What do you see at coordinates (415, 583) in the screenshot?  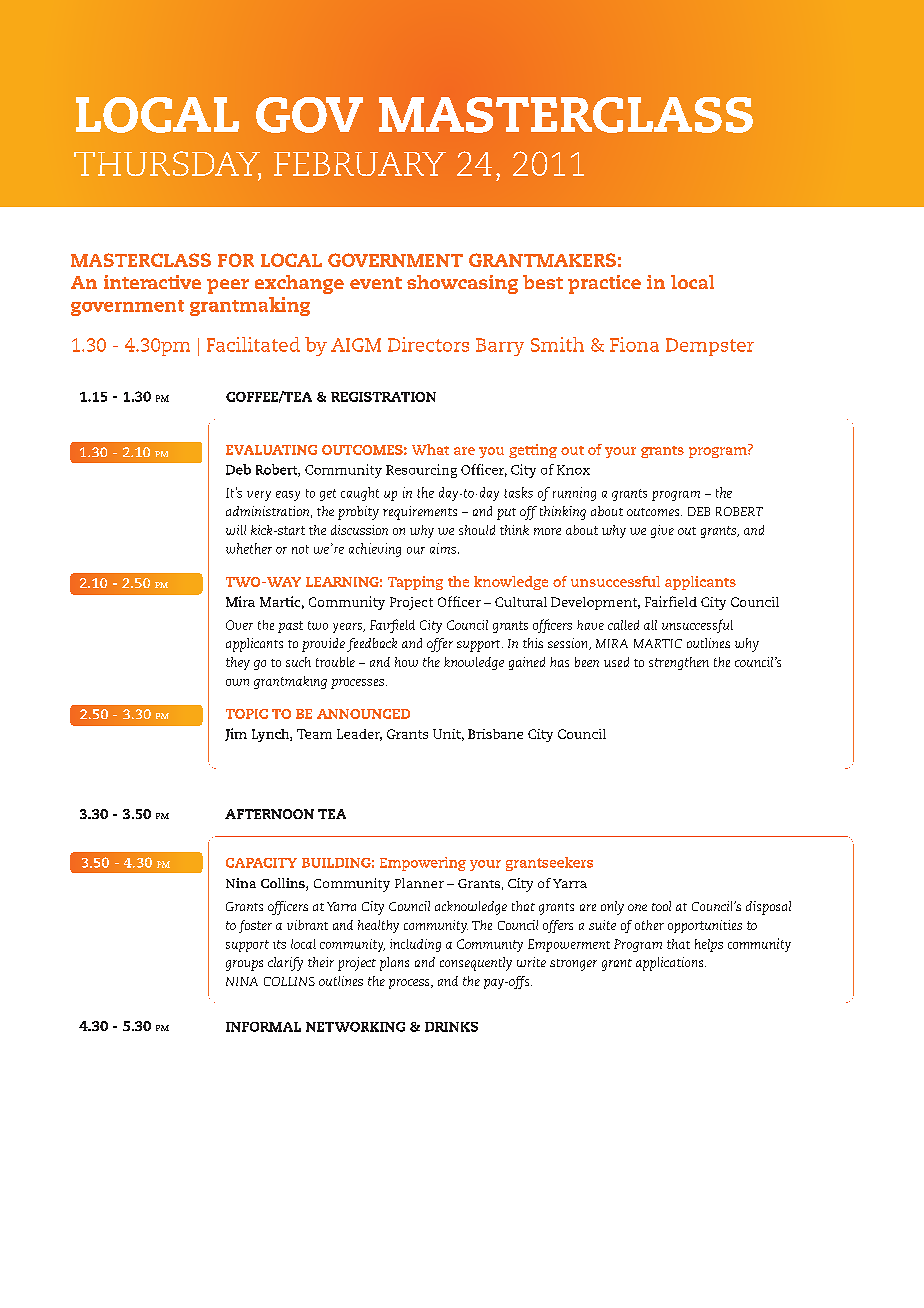 I see `Tapping` at bounding box center [415, 583].
